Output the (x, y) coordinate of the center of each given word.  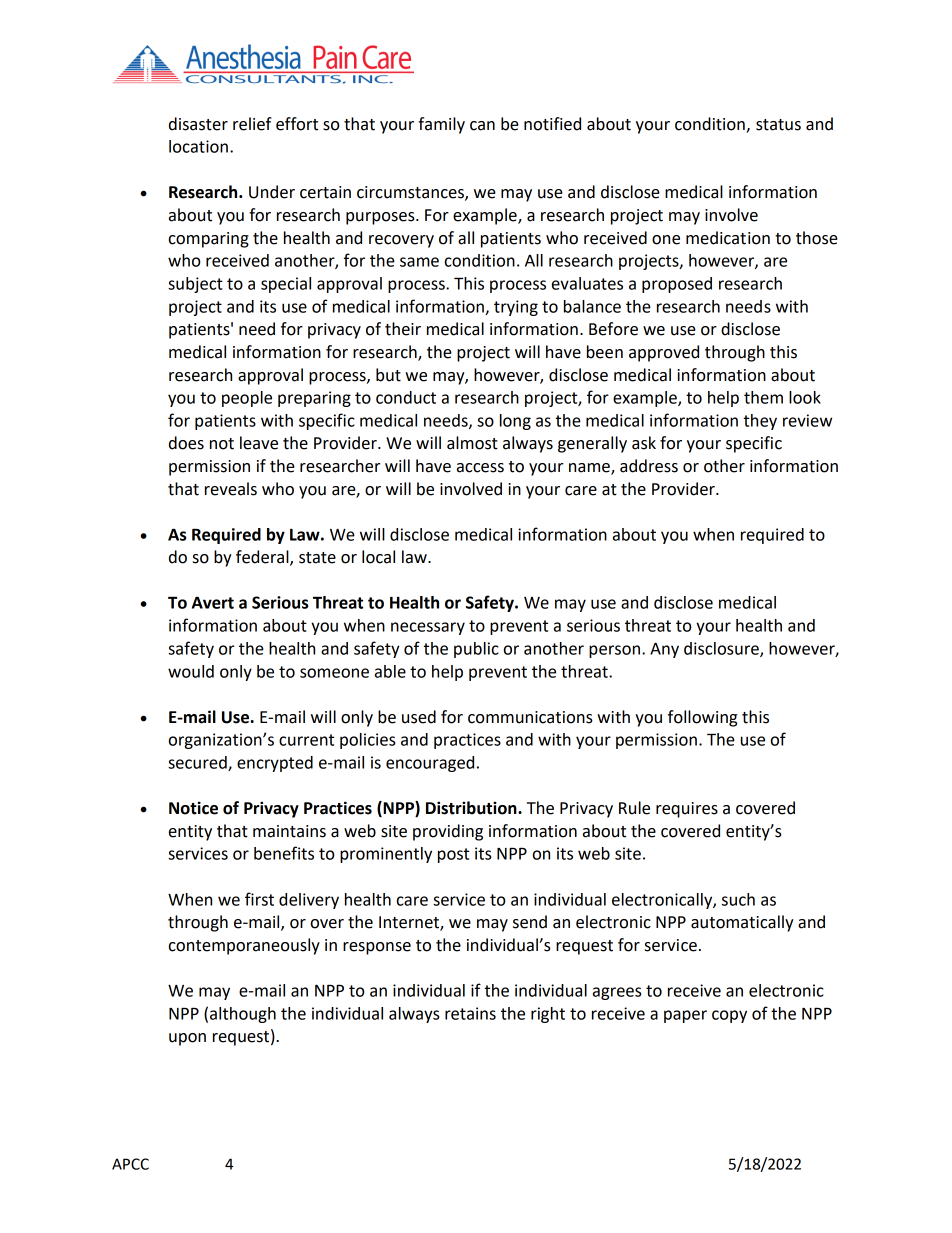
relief (252, 124)
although (243, 1015)
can (482, 126)
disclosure (722, 649)
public (476, 650)
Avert (213, 603)
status (778, 125)
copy (729, 1016)
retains (470, 1013)
